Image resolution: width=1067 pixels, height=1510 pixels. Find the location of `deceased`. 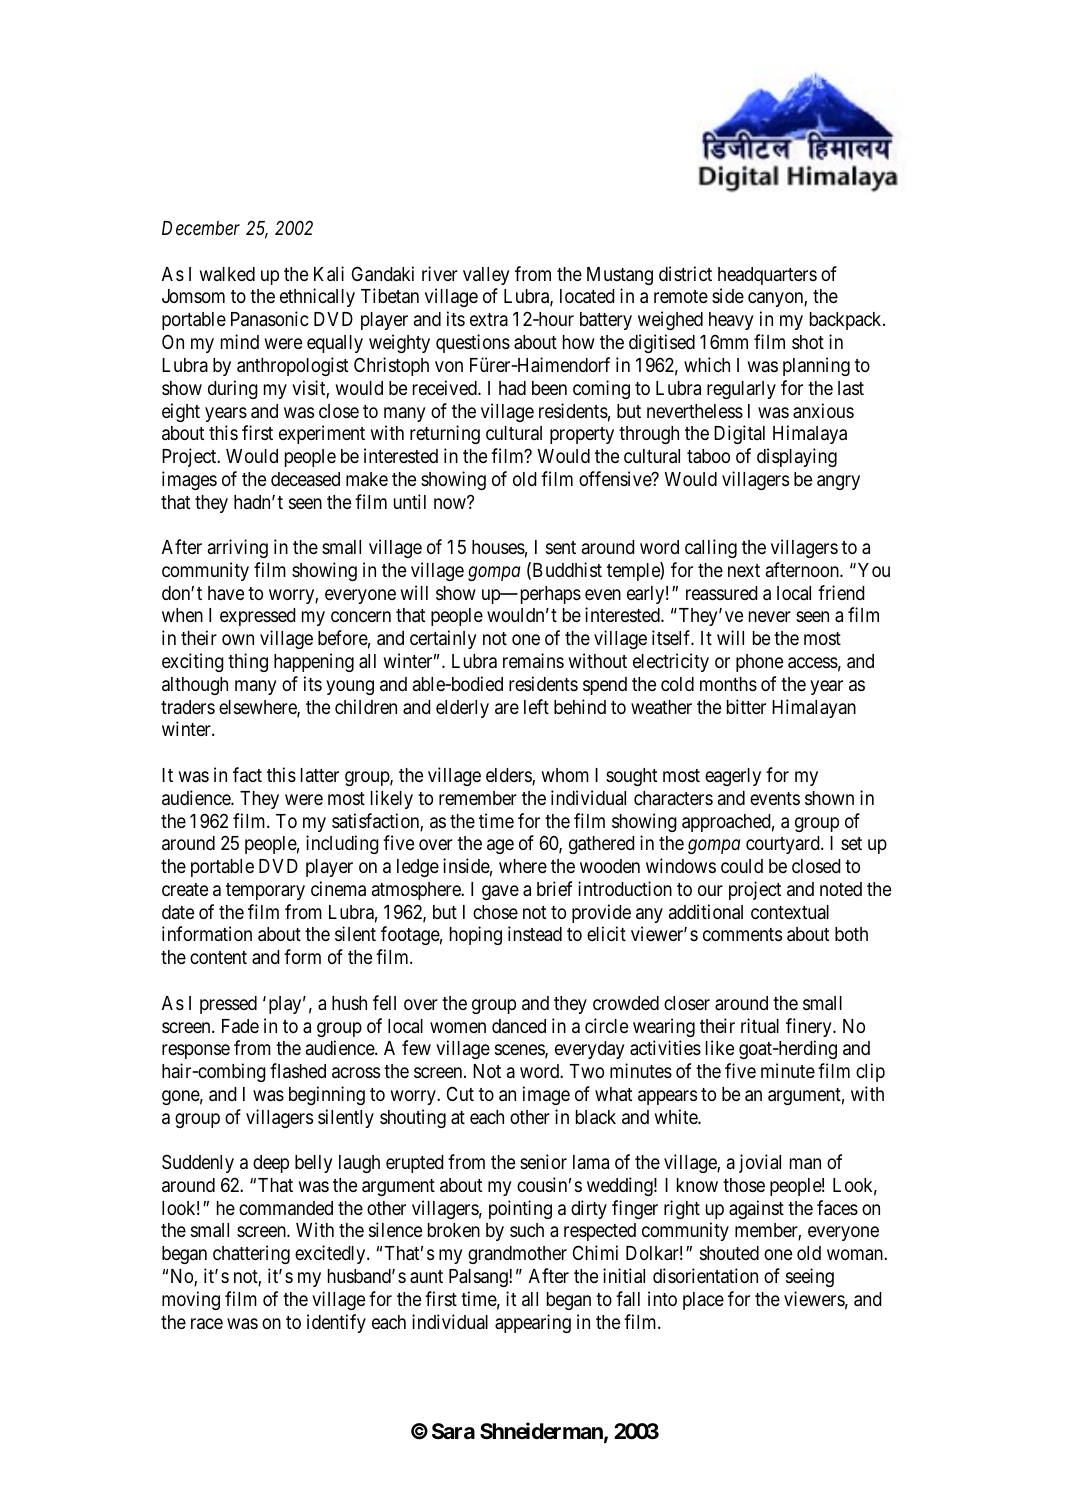

deceased is located at coordinates (305, 479).
